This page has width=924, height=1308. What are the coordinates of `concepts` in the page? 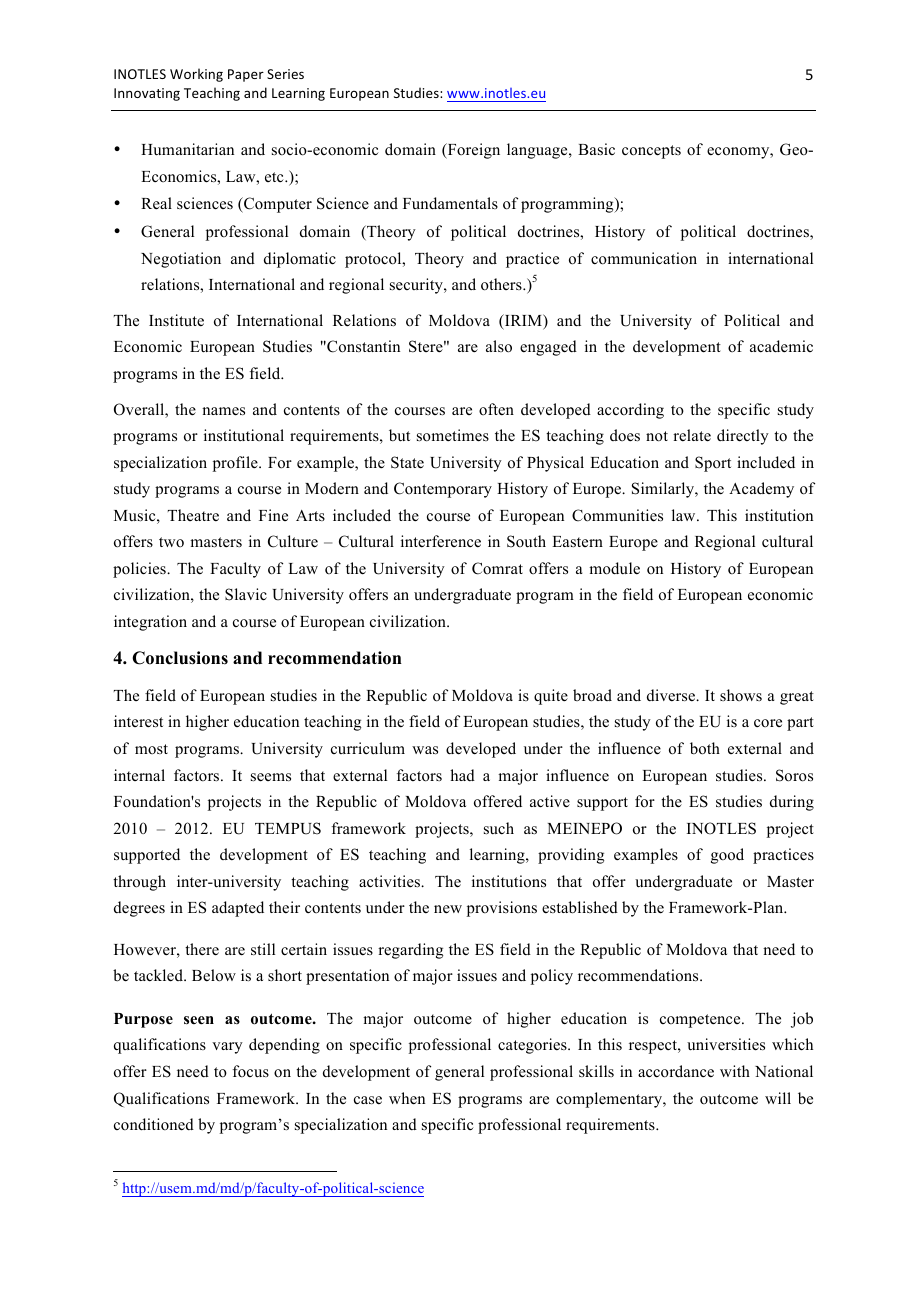 It's located at (651, 152).
